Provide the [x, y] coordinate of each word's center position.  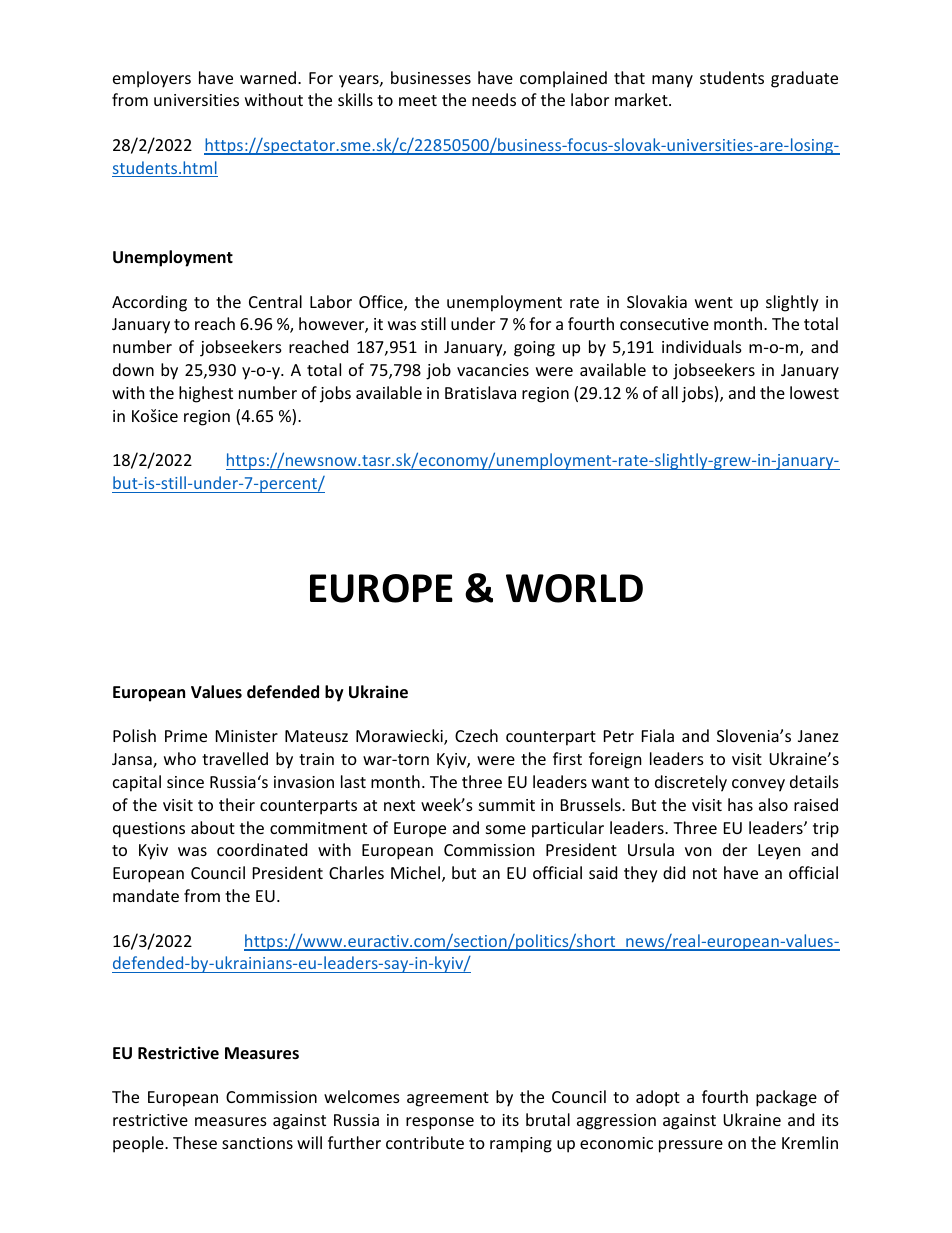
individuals [702, 346]
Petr [619, 736]
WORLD [574, 588]
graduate [804, 79]
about [213, 827]
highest [206, 394]
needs [494, 99]
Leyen [779, 852]
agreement [448, 1099]
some [506, 829]
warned [269, 77]
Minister [247, 736]
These [195, 1142]
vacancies [493, 370]
